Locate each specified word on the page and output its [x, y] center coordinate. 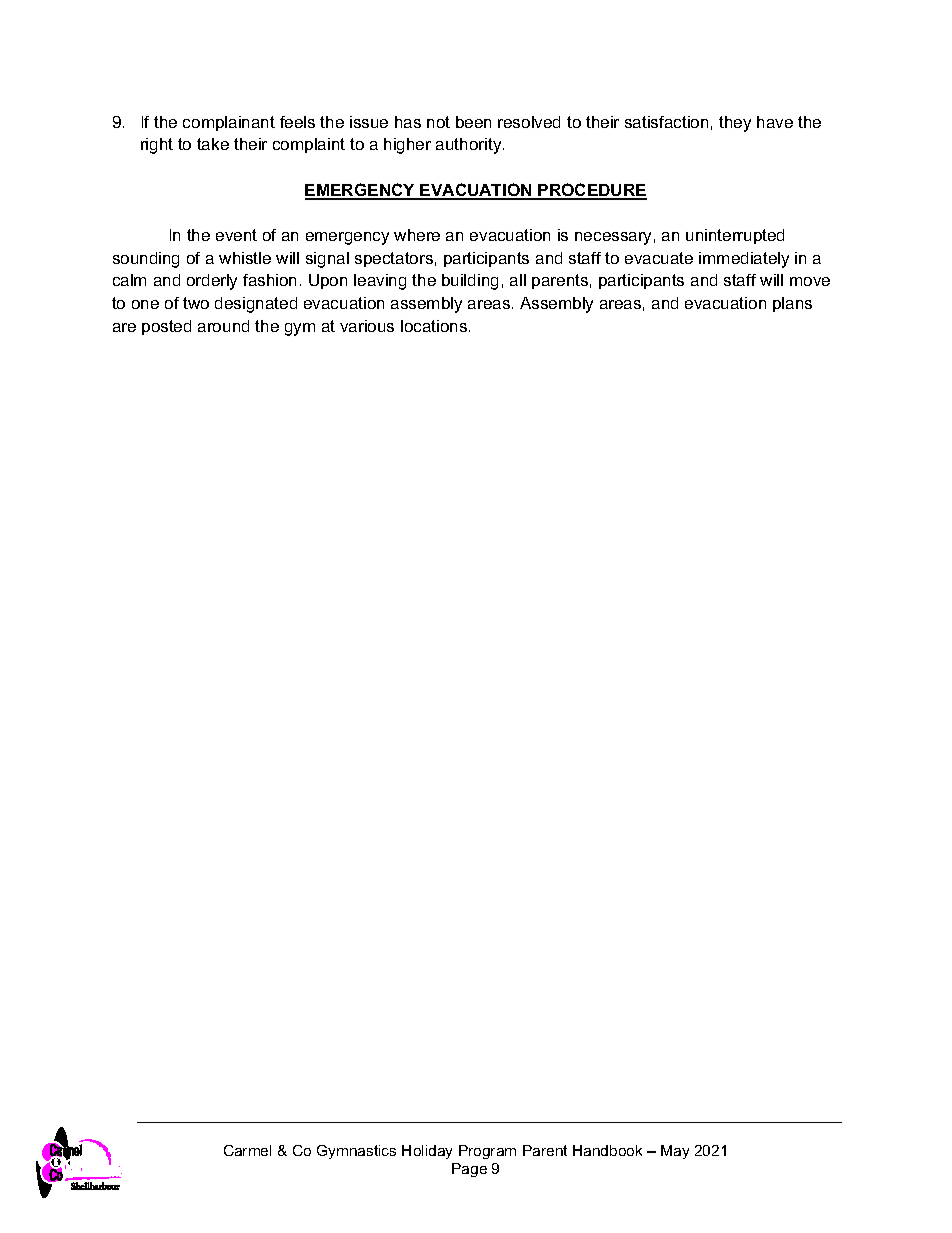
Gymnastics [356, 1152]
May [675, 1152]
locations [434, 326]
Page [469, 1170]
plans [792, 304]
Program [487, 1152]
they [735, 124]
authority [470, 146]
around [223, 326]
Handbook [607, 1150]
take [213, 144]
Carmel [247, 1150]
